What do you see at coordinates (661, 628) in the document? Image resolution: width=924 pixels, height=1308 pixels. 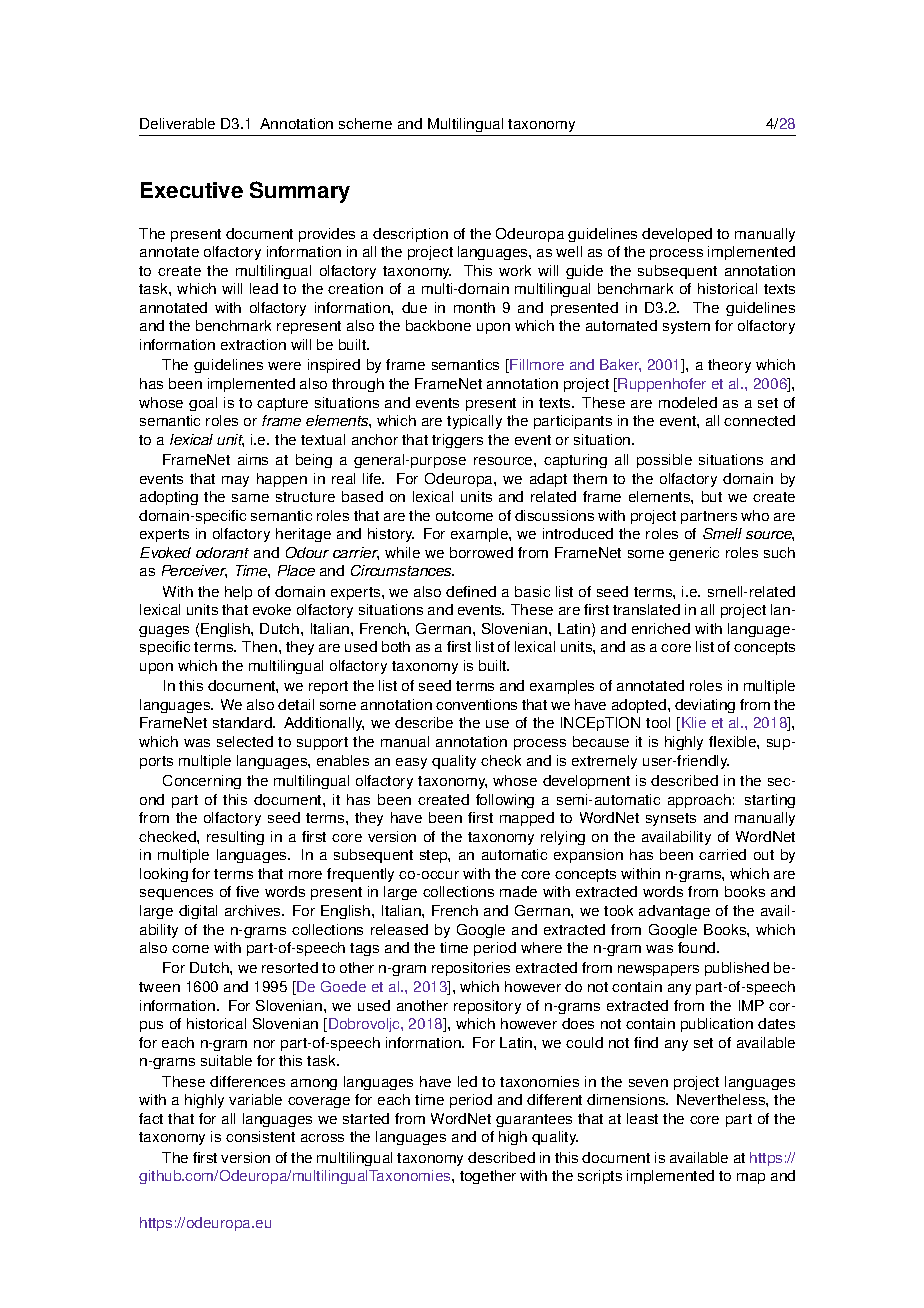 I see `enriched` at bounding box center [661, 628].
